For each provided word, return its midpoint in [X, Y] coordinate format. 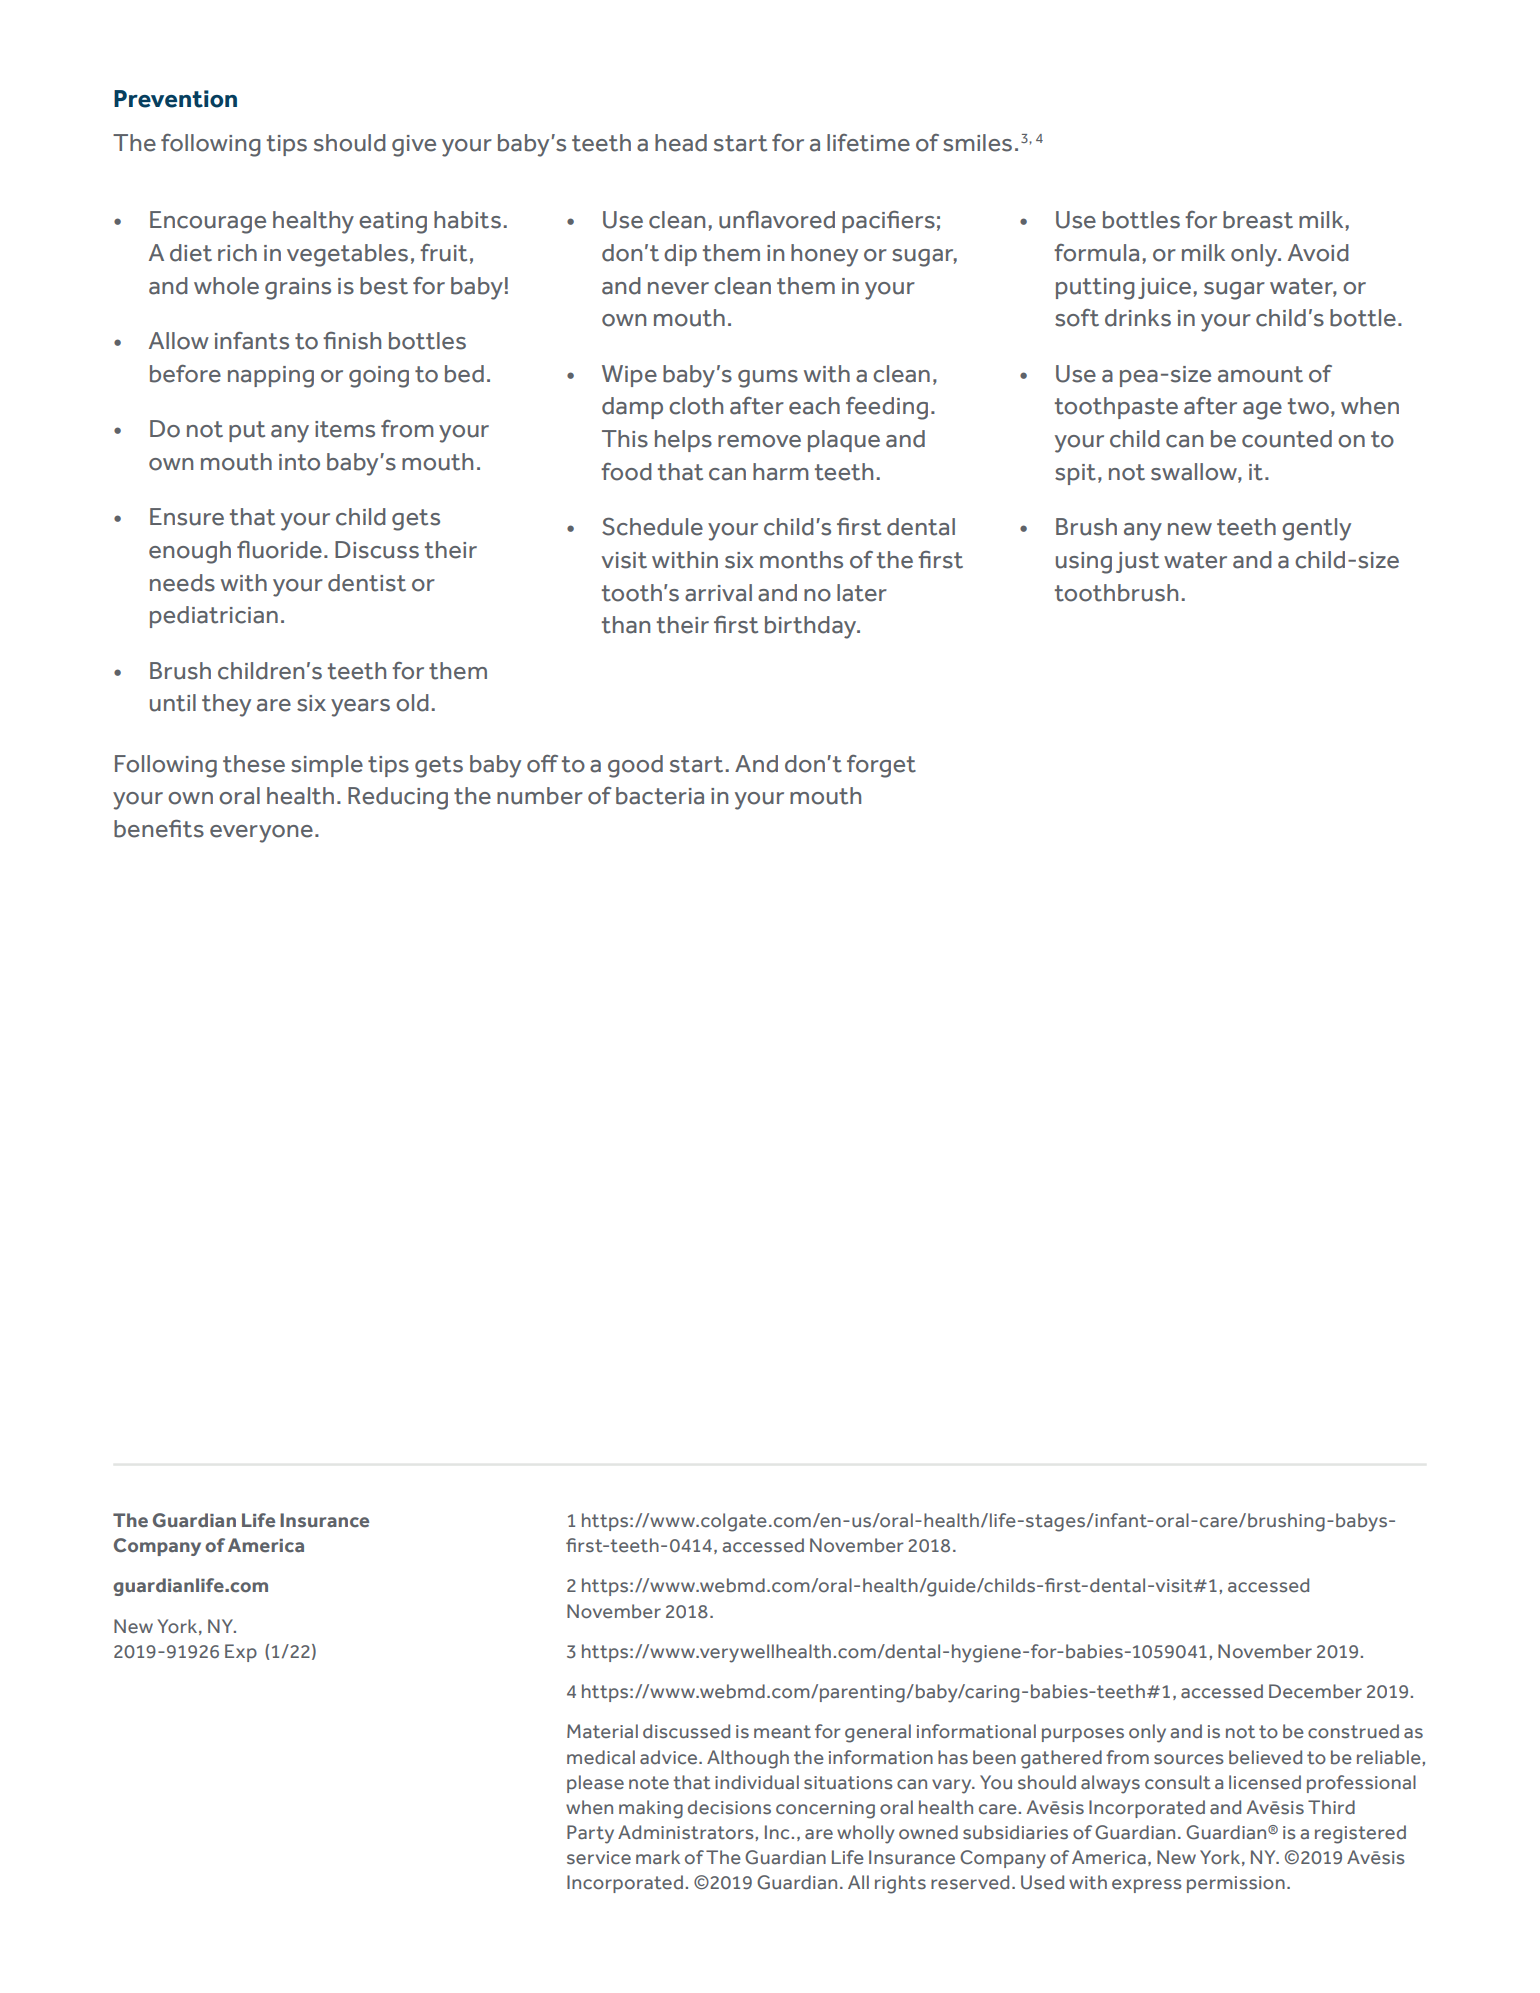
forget [881, 766]
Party [590, 1834]
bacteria [660, 796]
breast [1258, 220]
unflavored [777, 220]
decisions [729, 1807]
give [414, 146]
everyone [261, 834]
